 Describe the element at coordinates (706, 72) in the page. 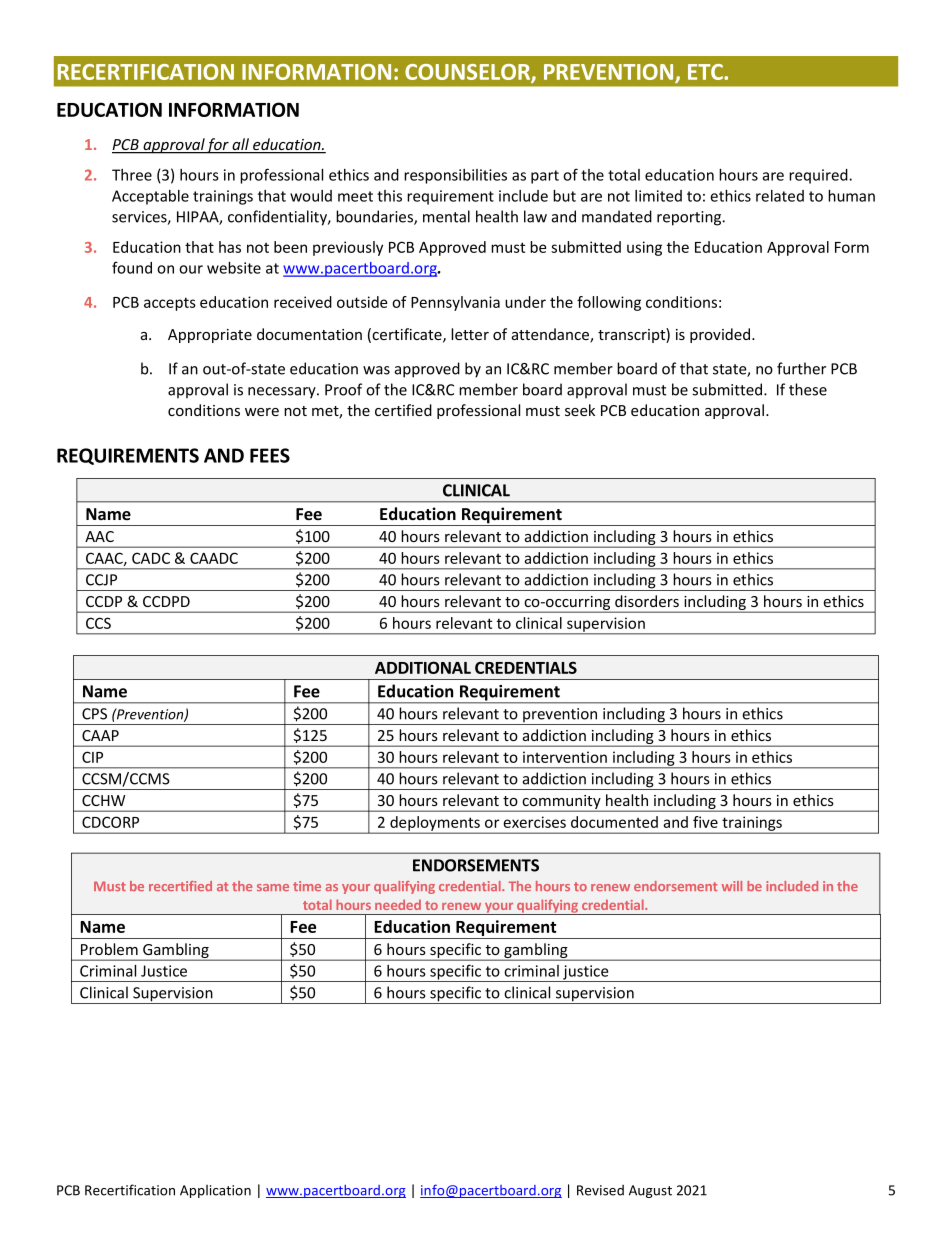

I see `ETC` at that location.
